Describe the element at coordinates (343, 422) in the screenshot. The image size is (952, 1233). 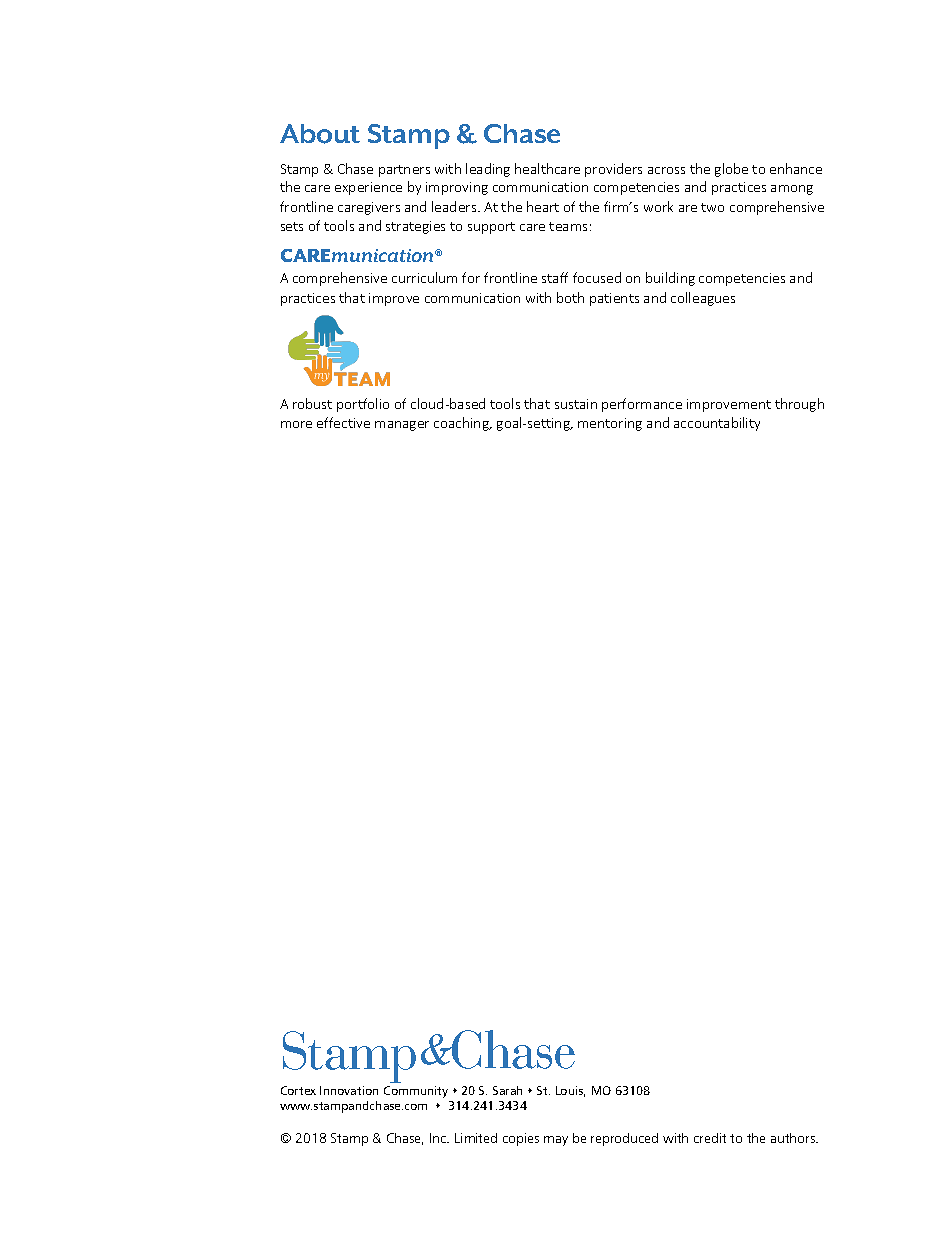
I see `effective` at that location.
